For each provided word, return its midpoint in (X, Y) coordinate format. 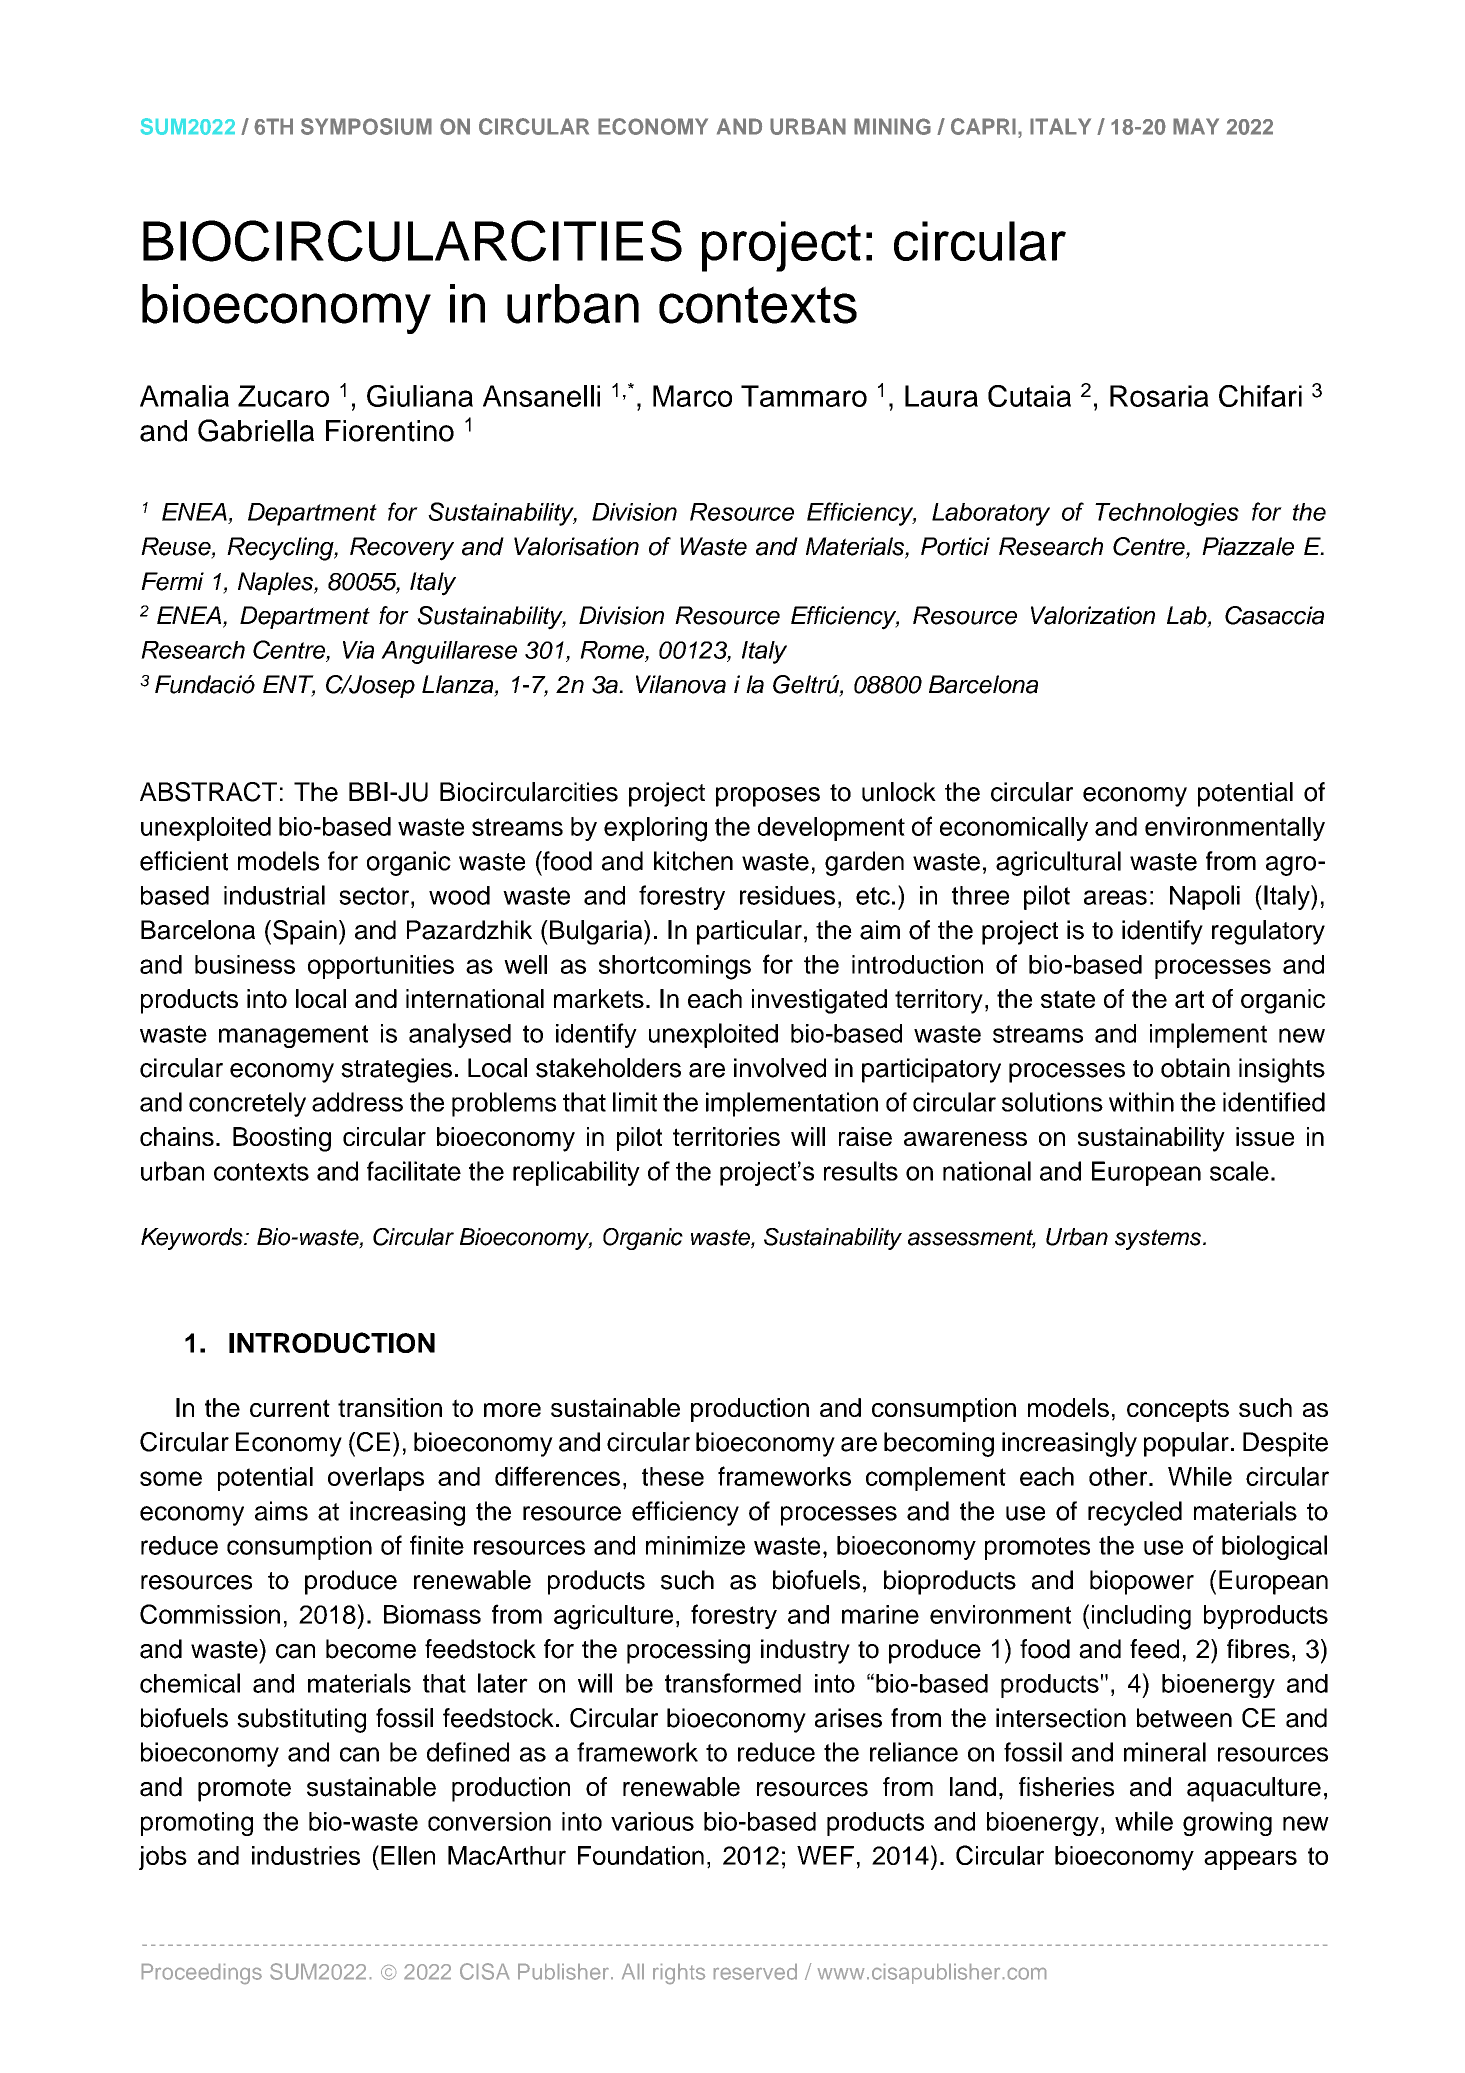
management (293, 1036)
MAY (1196, 126)
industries (306, 1855)
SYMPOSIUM (366, 126)
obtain (1195, 1068)
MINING (892, 126)
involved (780, 1068)
